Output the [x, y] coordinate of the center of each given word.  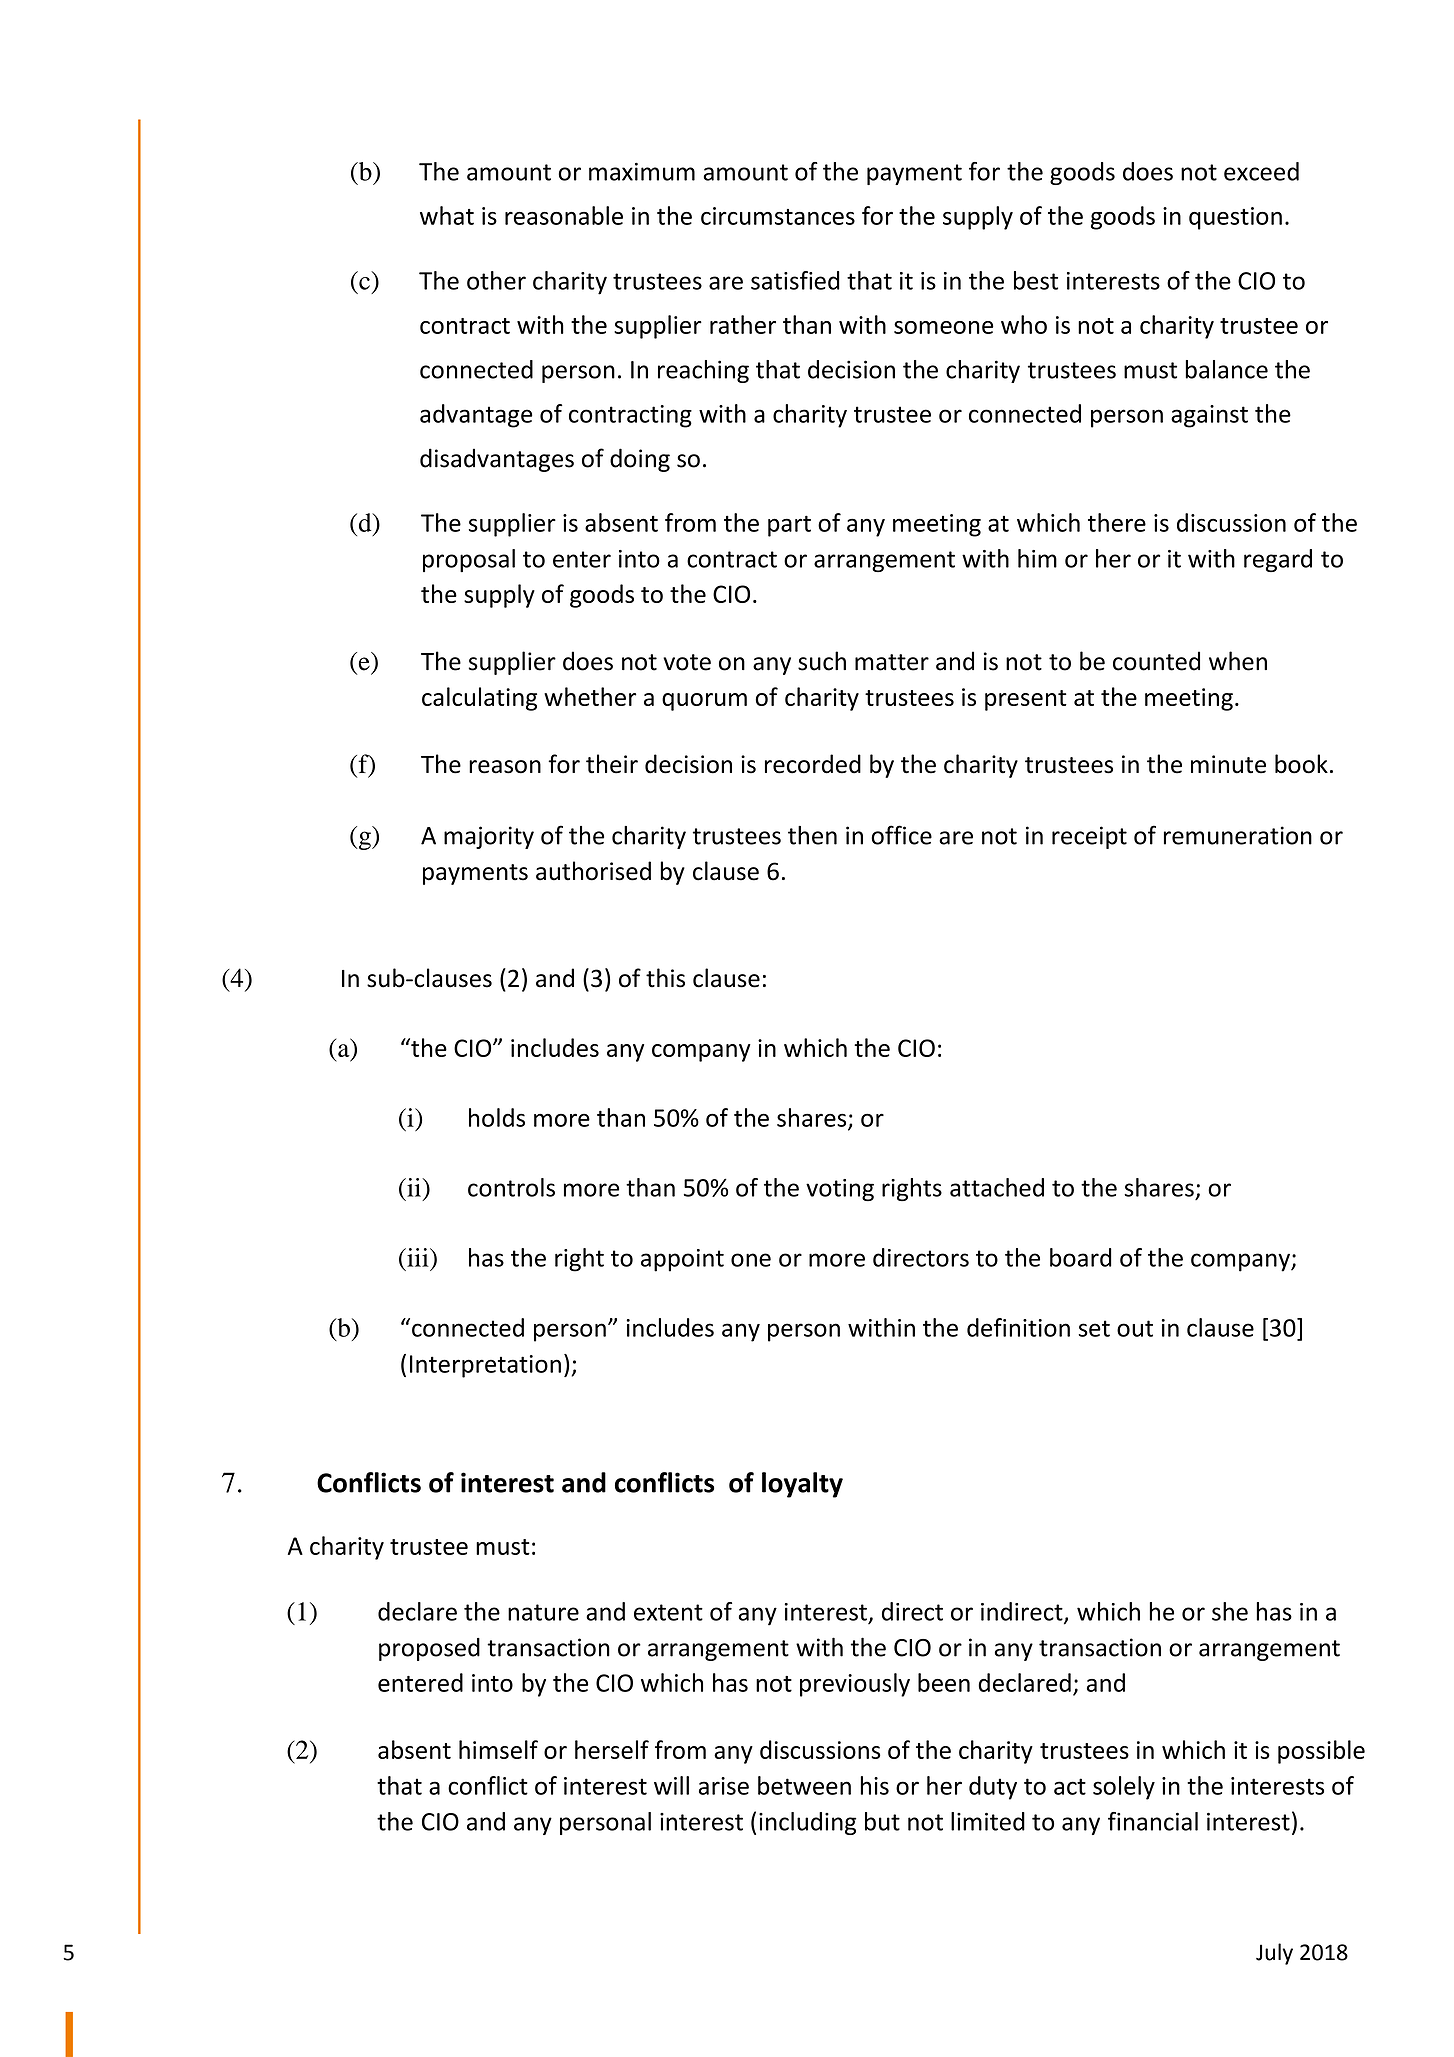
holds [497, 1117]
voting [840, 1190]
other [496, 280]
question [1235, 218]
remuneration [1238, 835]
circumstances [778, 216]
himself [498, 1749]
